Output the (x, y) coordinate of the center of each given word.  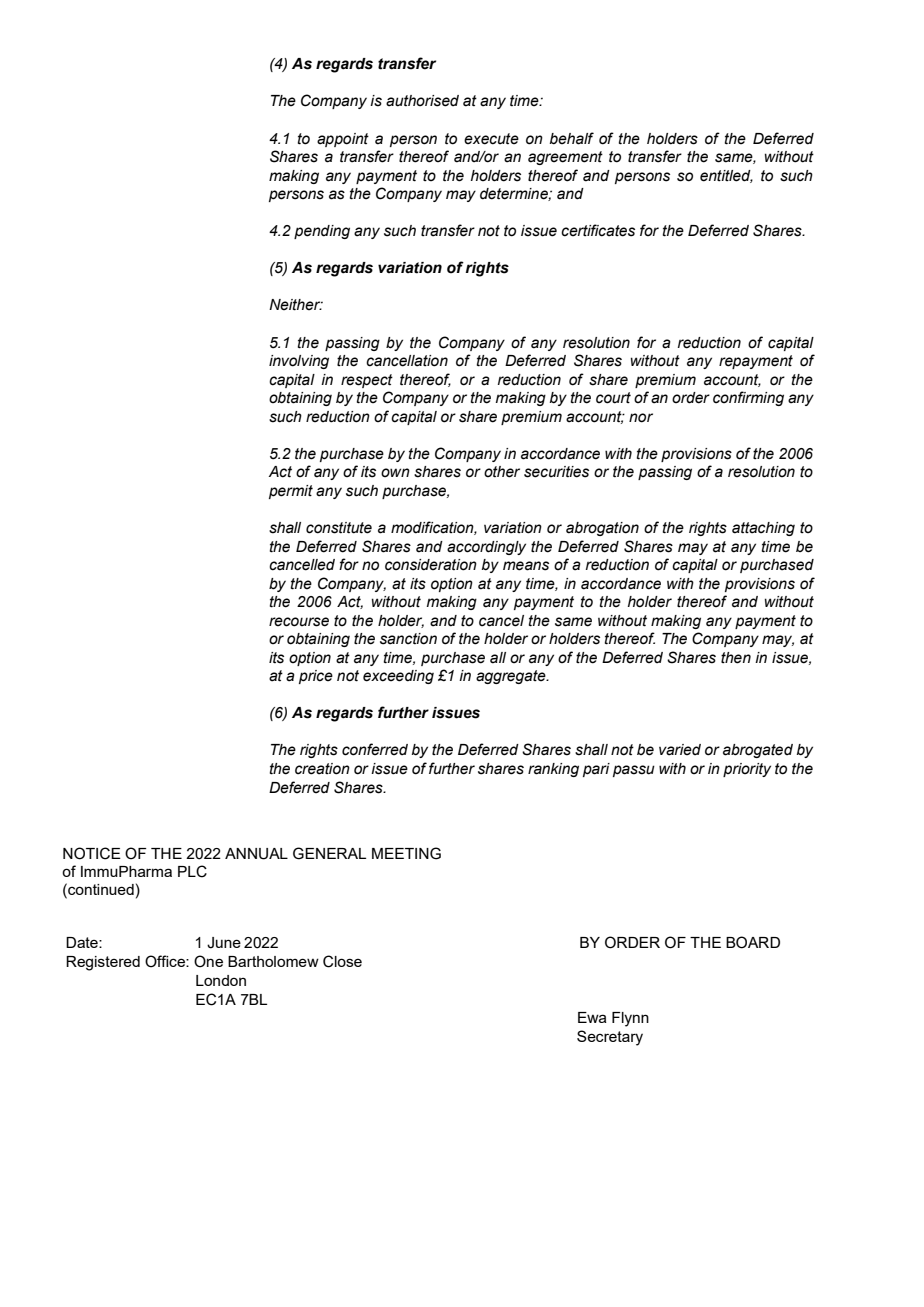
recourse (299, 622)
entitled (726, 176)
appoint (343, 140)
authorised (422, 101)
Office (166, 961)
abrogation (602, 529)
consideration (431, 565)
